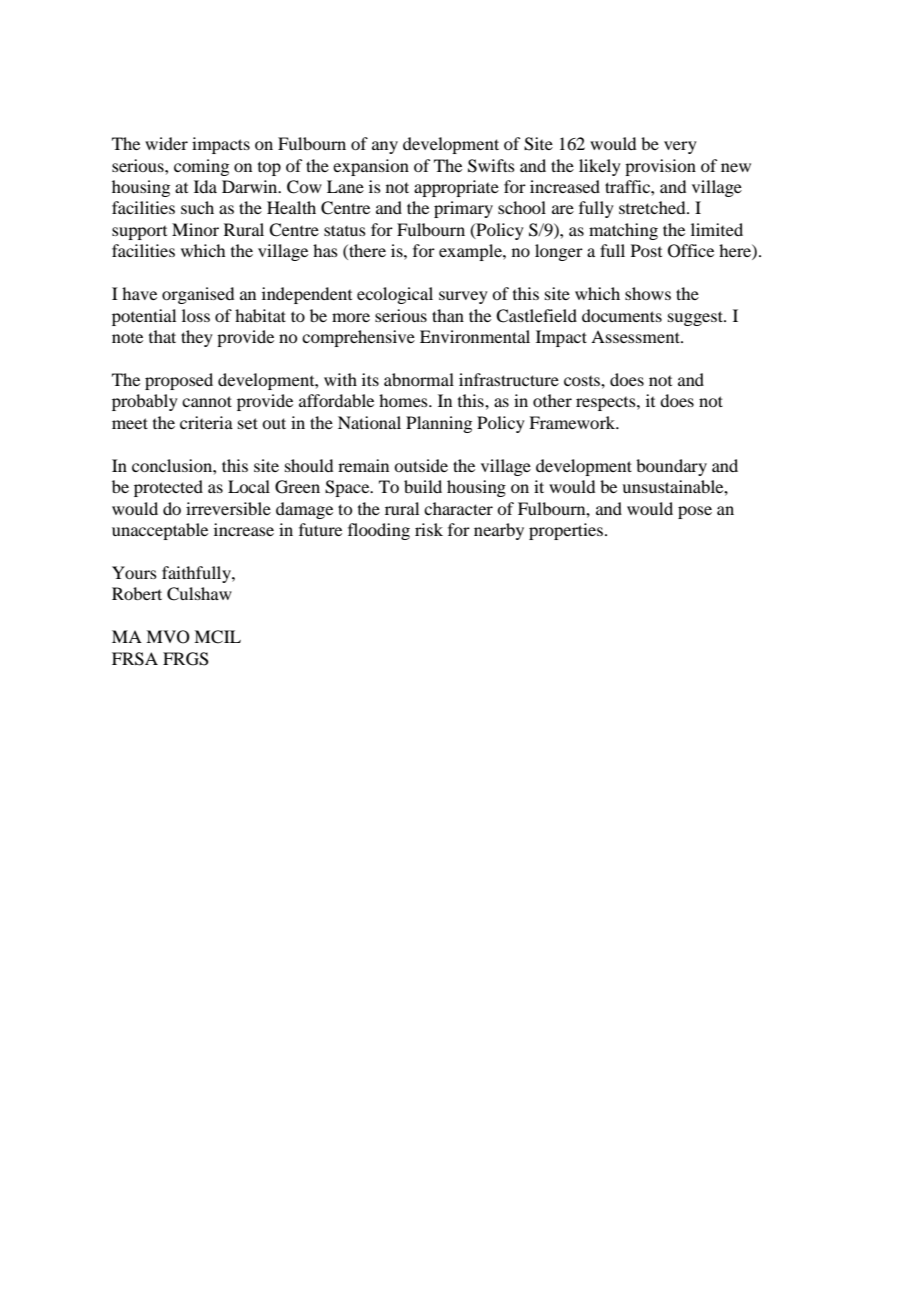  I want to click on protected, so click(168, 488).
